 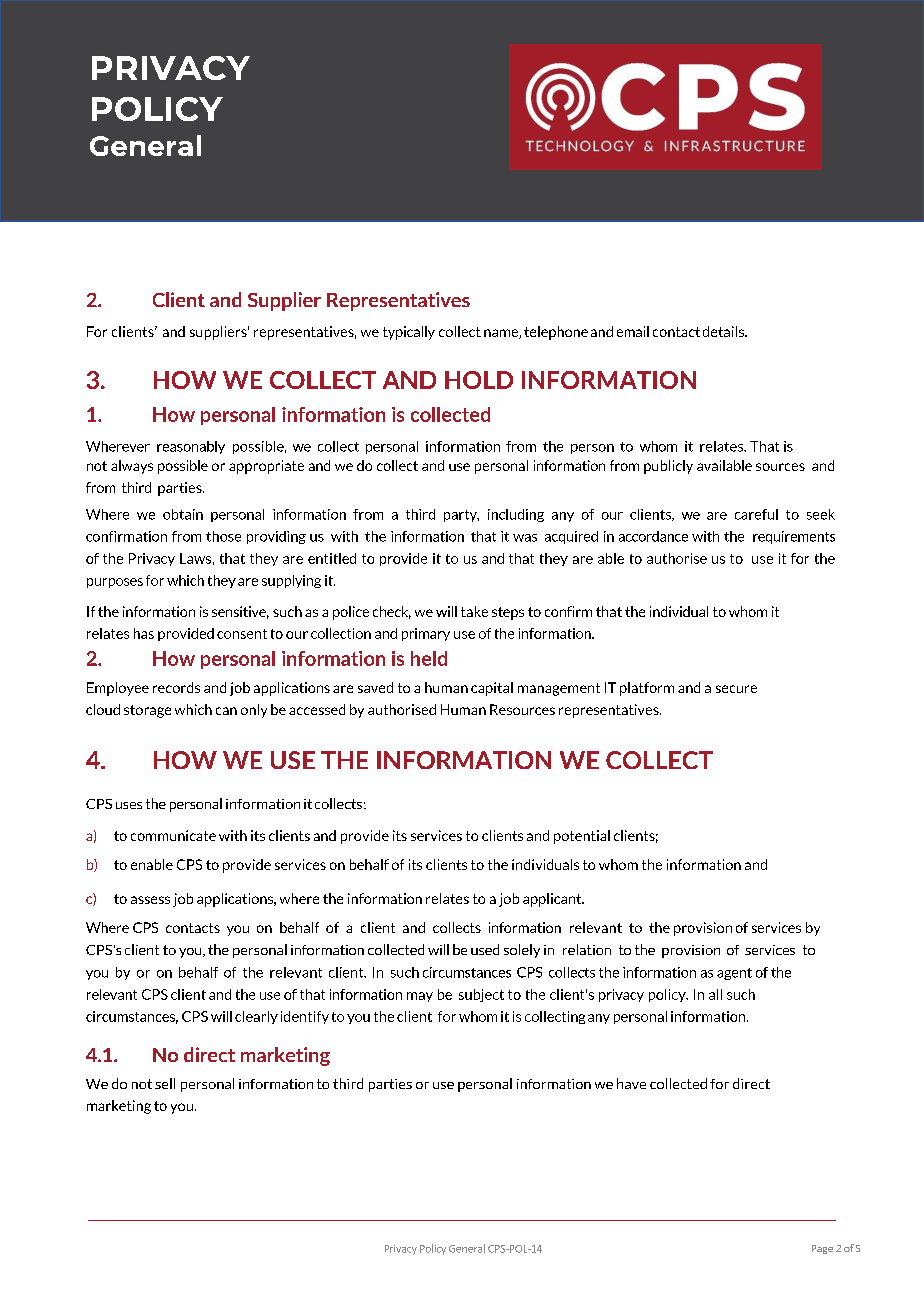 What do you see at coordinates (144, 633) in the document?
I see `has` at bounding box center [144, 633].
